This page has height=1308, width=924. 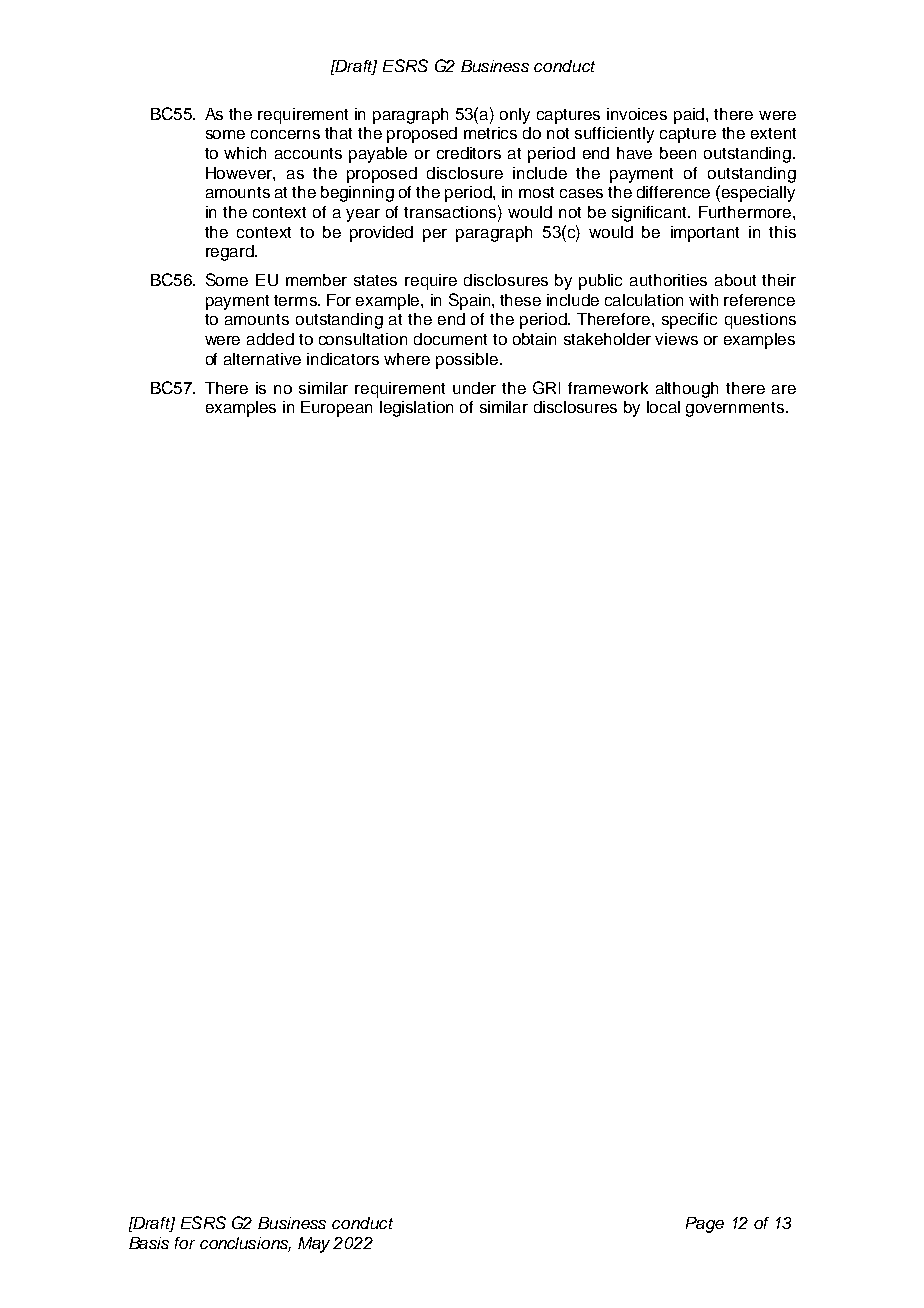 I want to click on Basis, so click(x=149, y=1243).
